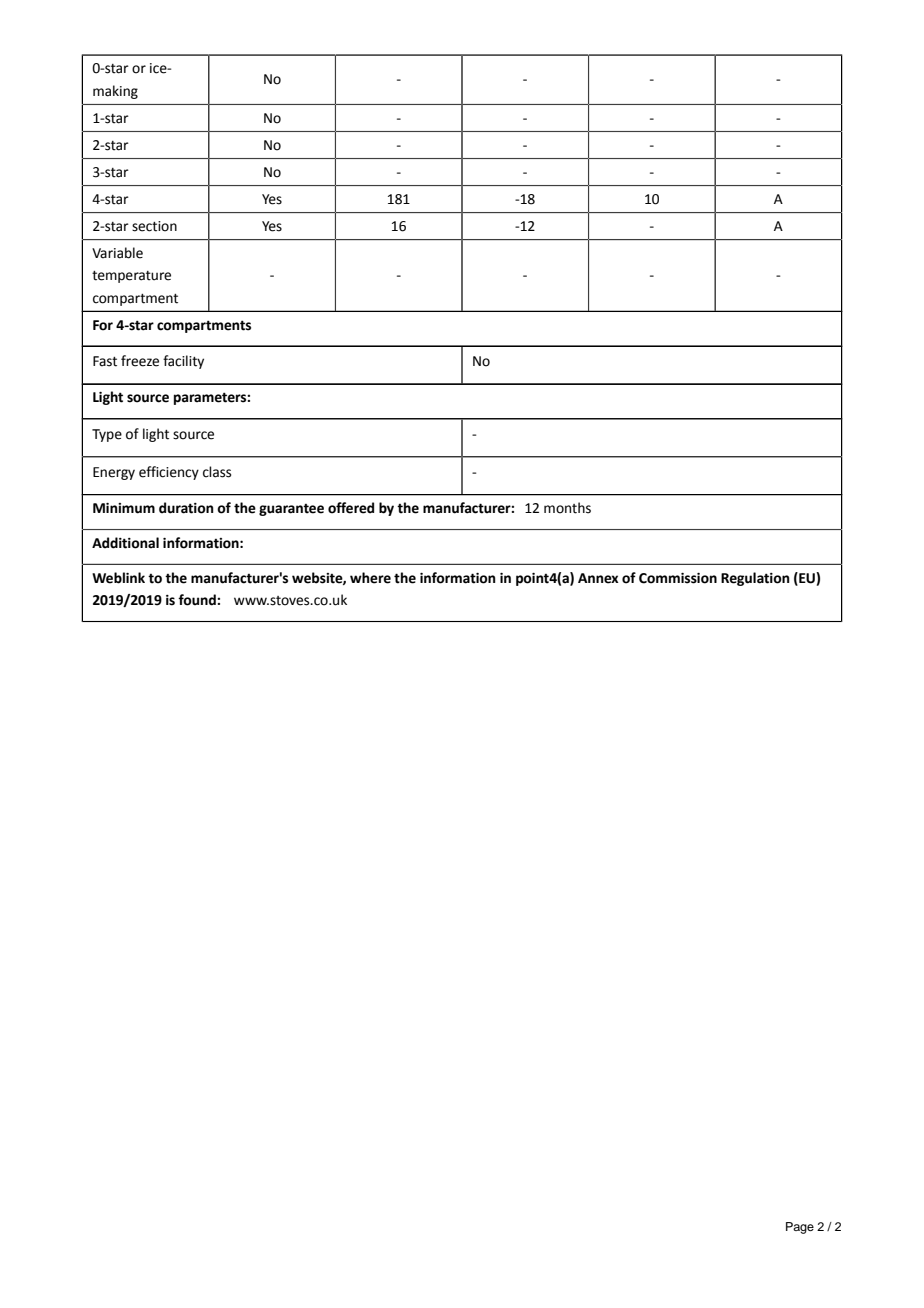 This document has width=924, height=1308. Describe the element at coordinates (755, 579) in the document. I see `Regulation` at that location.
